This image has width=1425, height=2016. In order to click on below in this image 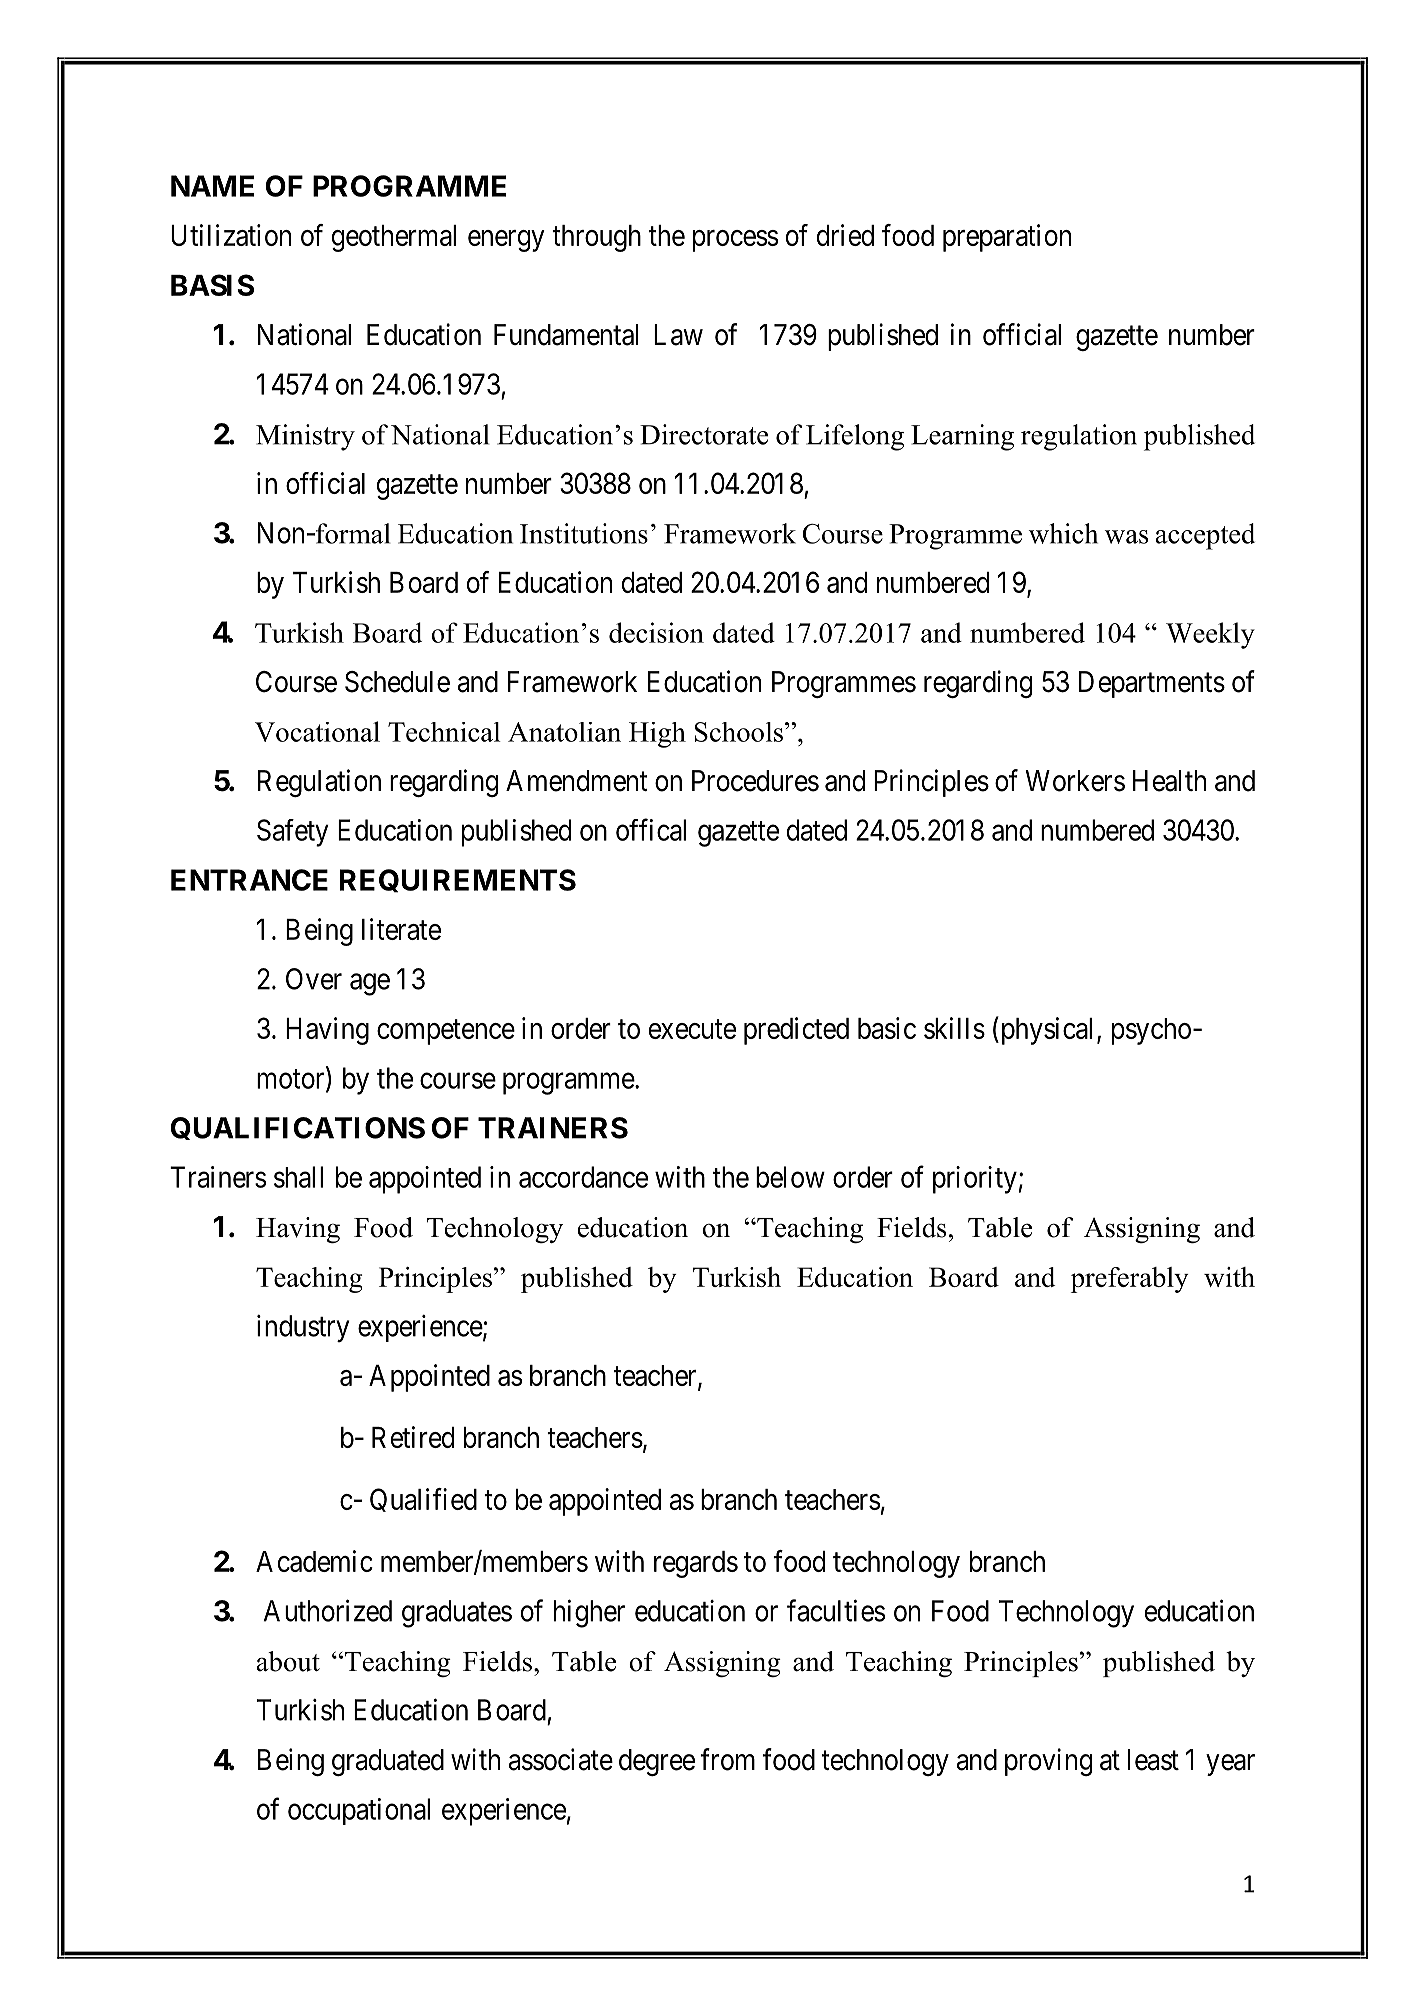, I will do `click(790, 1177)`.
